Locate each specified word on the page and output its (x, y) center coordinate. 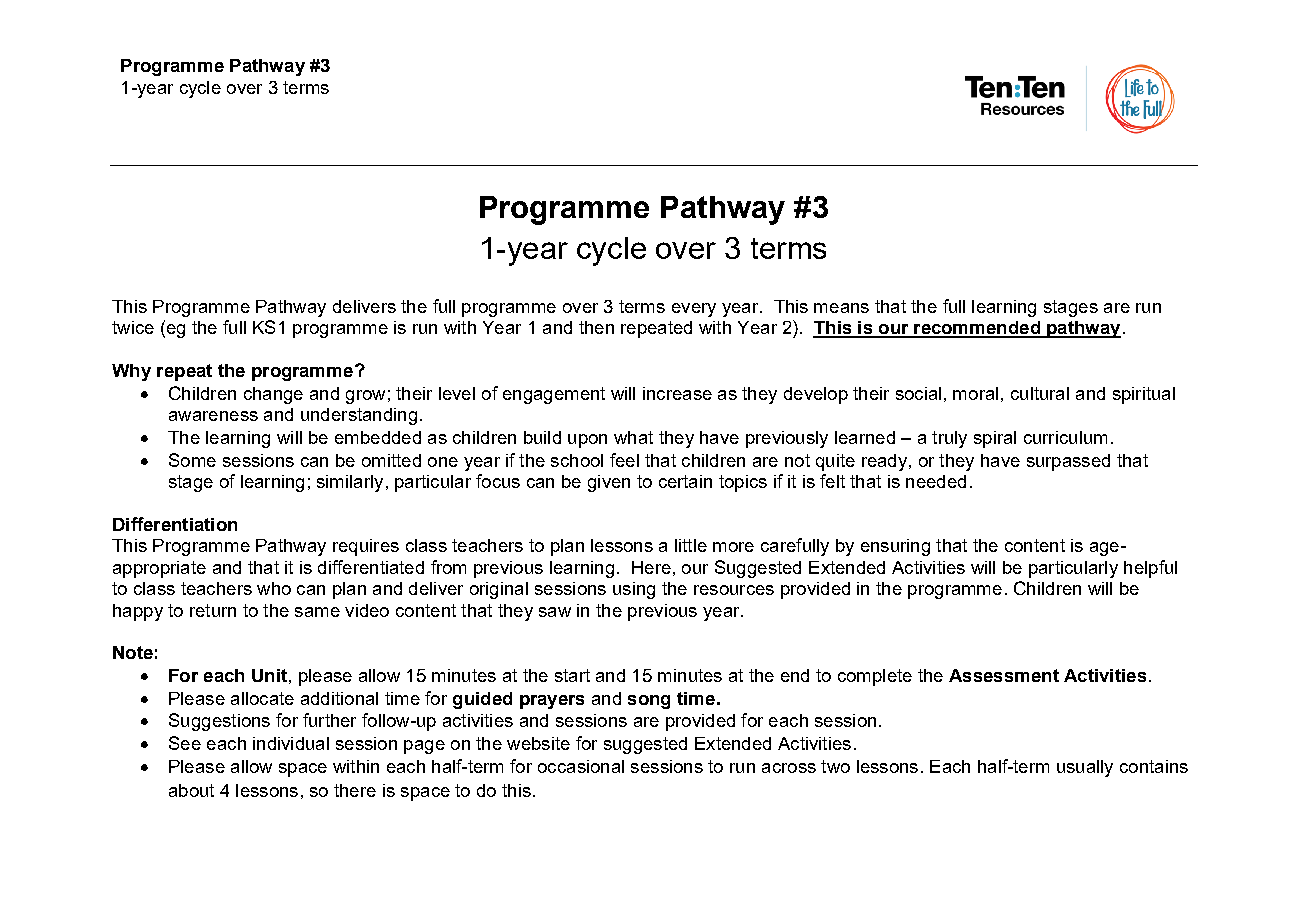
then (596, 327)
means (841, 308)
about (191, 790)
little (691, 545)
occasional (581, 766)
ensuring (895, 547)
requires (366, 547)
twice (133, 327)
